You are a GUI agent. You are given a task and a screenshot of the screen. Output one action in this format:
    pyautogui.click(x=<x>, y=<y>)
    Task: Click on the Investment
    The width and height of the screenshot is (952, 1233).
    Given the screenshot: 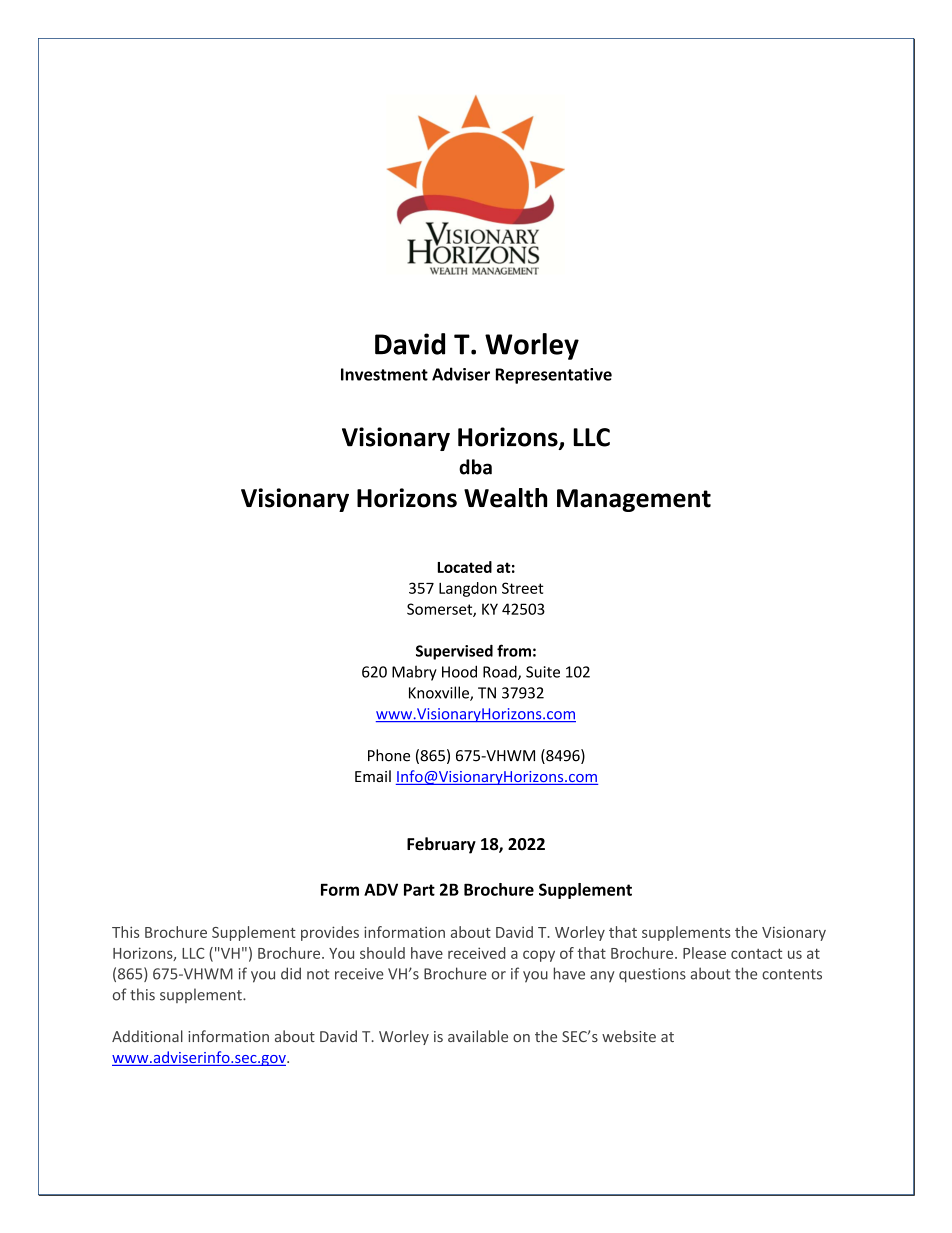 What is the action you would take?
    pyautogui.click(x=384, y=374)
